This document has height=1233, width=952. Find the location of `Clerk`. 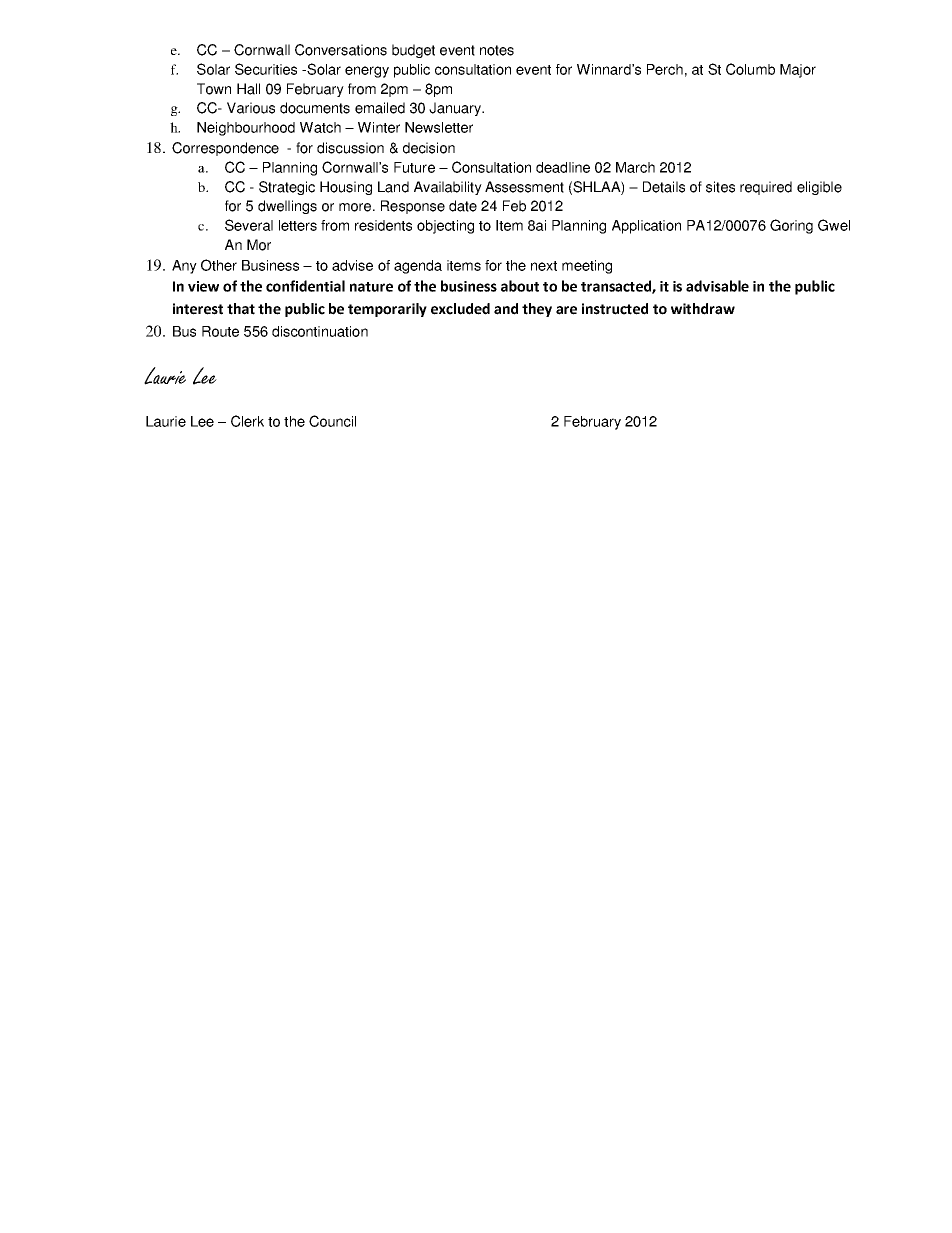

Clerk is located at coordinates (247, 421).
